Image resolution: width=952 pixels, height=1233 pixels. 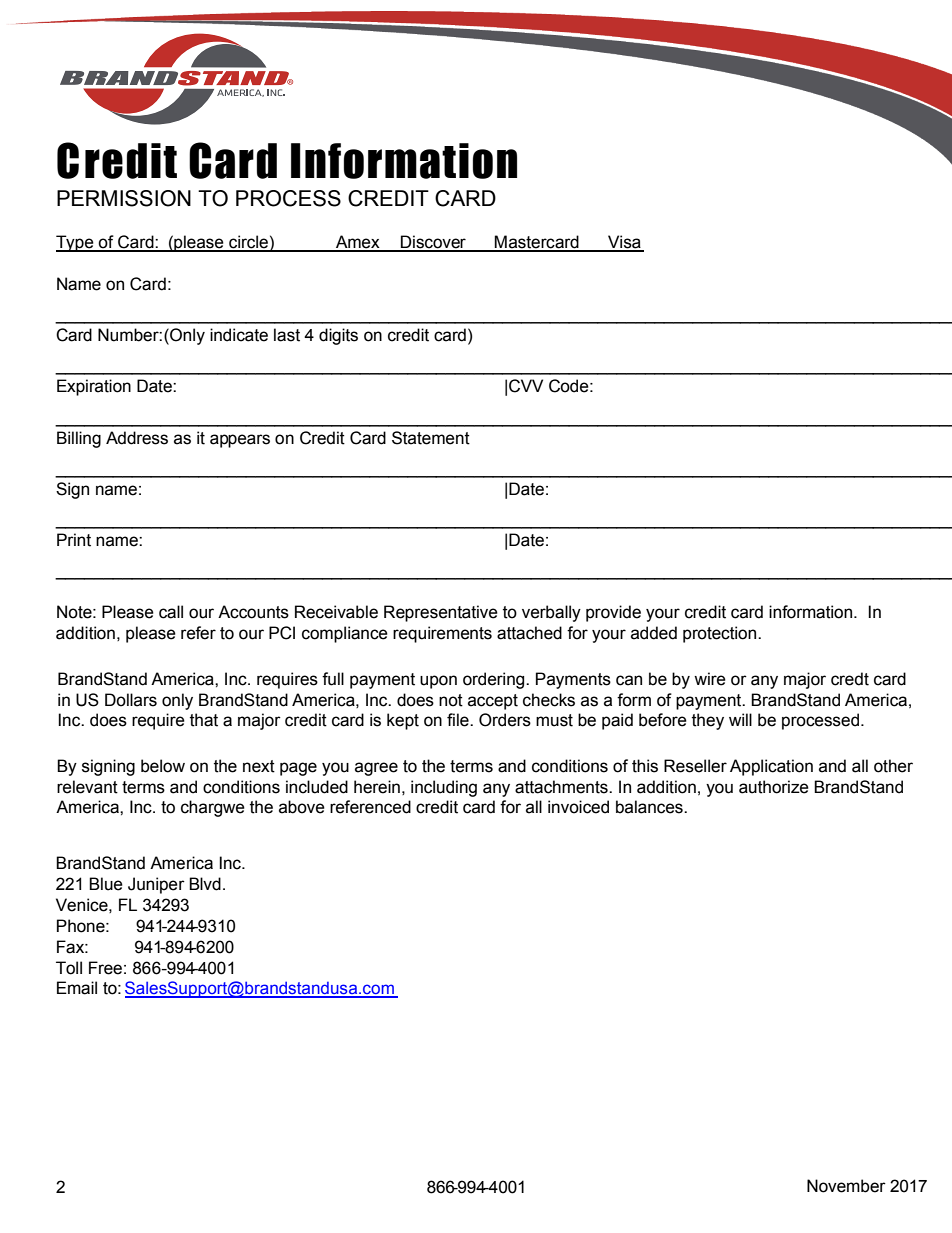 I want to click on Discover, so click(x=433, y=243).
